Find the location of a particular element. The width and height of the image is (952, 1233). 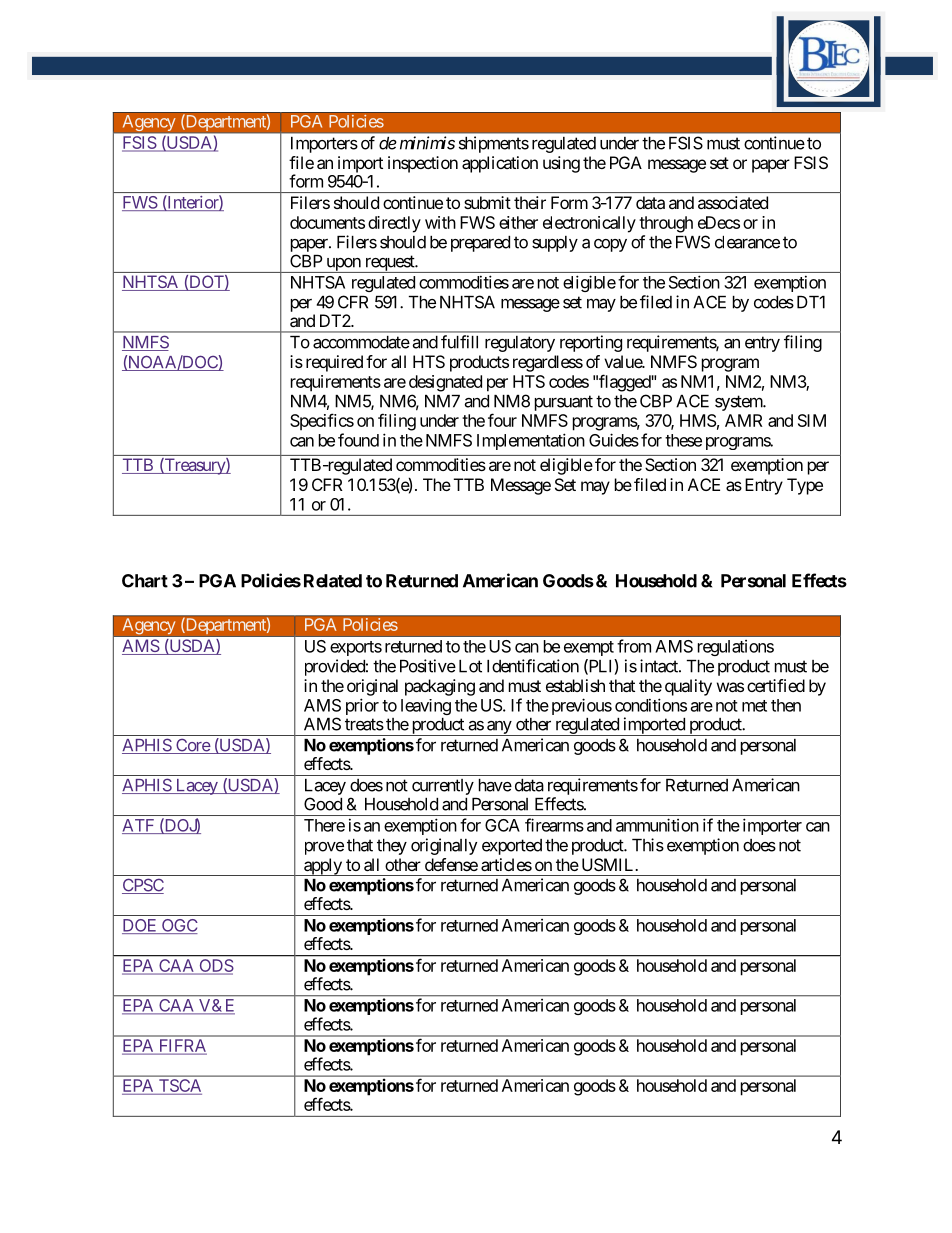

Lot is located at coordinates (470, 666).
